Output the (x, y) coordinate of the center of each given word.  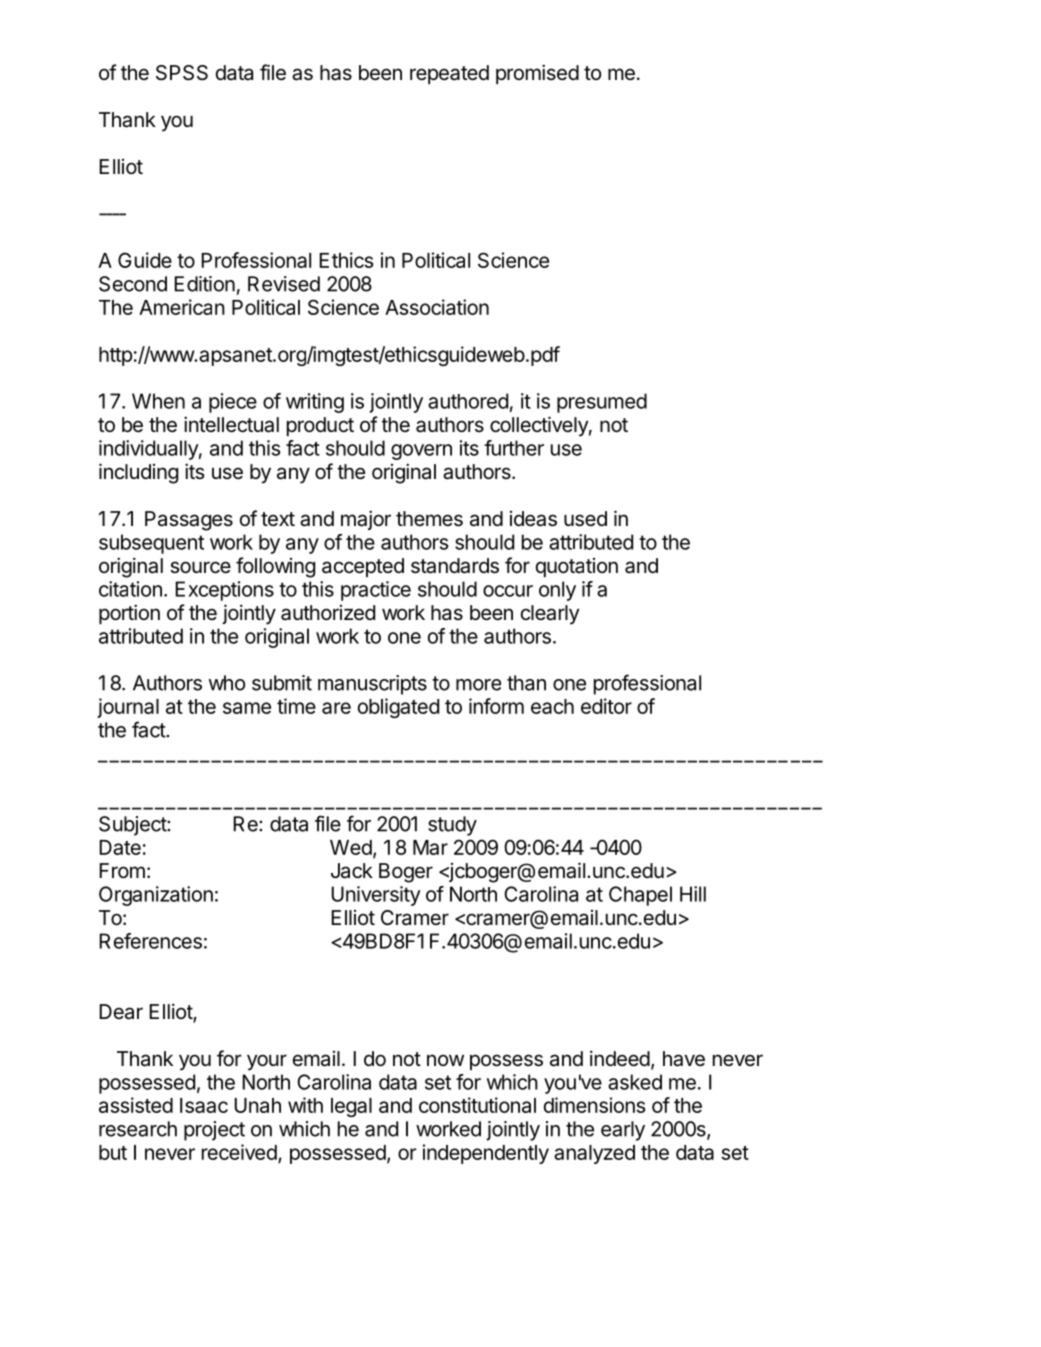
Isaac (204, 1105)
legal (351, 1107)
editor (606, 706)
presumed (602, 403)
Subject (133, 826)
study (452, 826)
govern (421, 452)
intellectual (231, 424)
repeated (449, 74)
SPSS (182, 73)
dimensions (595, 1105)
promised (537, 74)
